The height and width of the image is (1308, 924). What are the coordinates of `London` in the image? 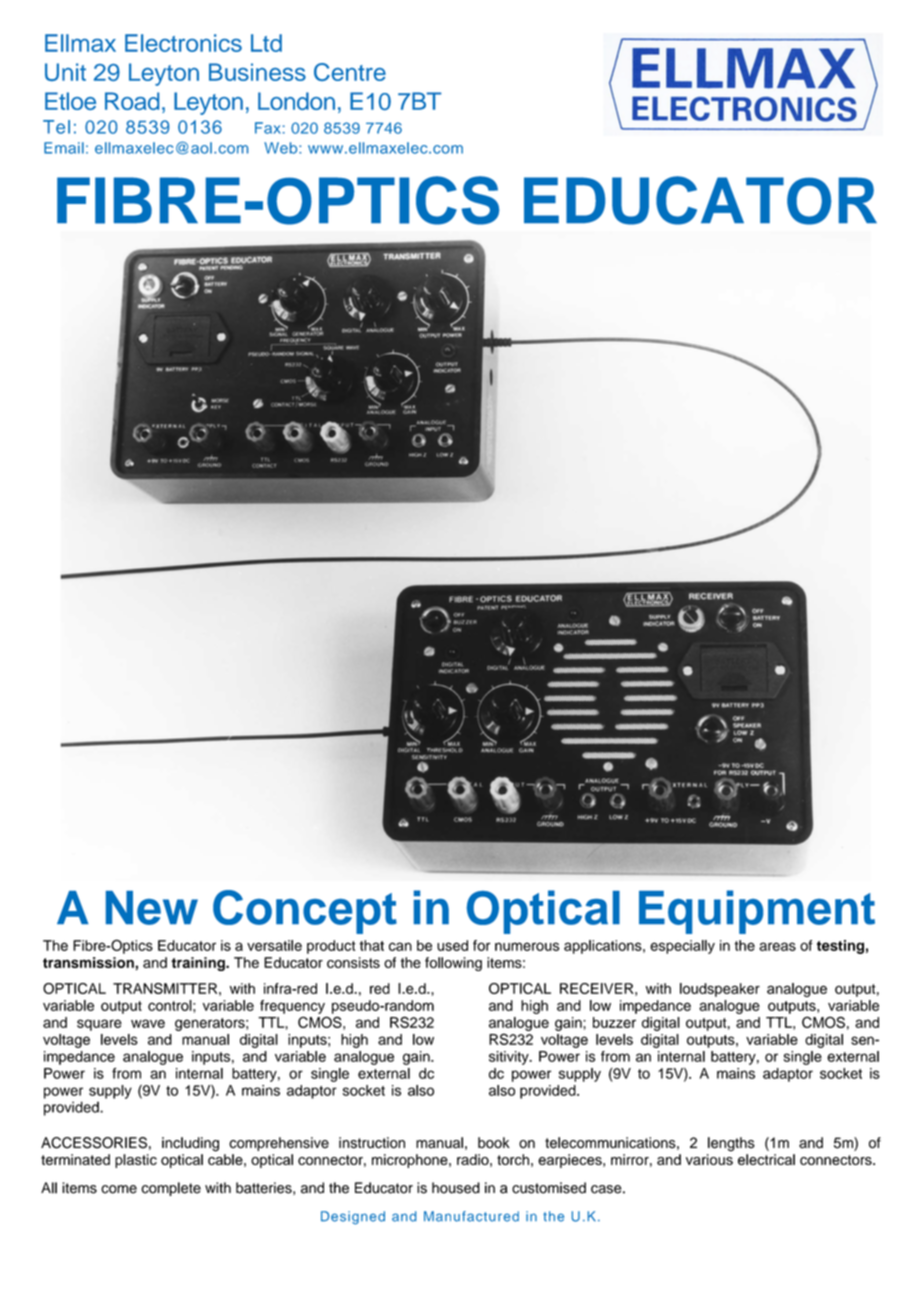 It's located at (296, 101).
